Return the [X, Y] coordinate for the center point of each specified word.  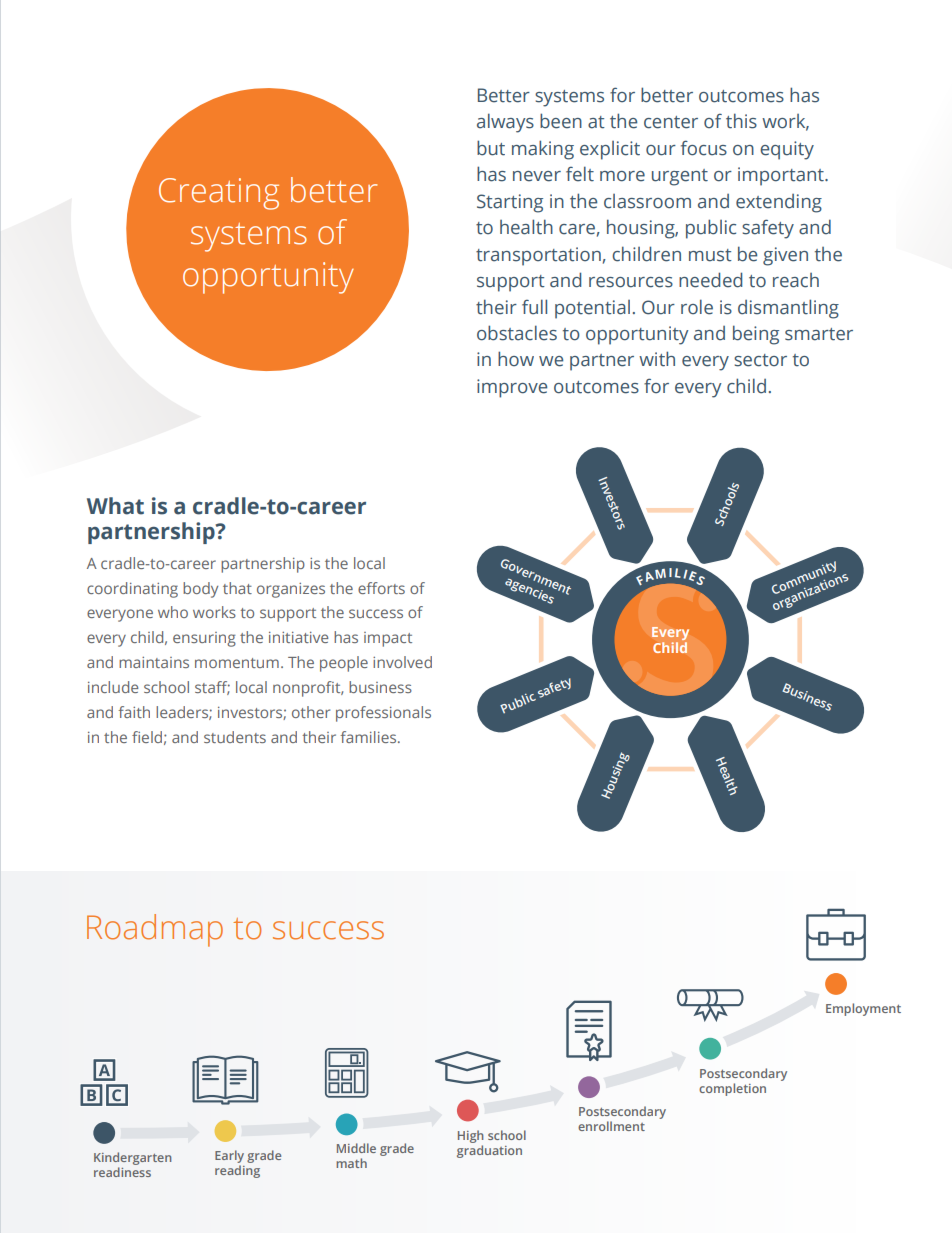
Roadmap [155, 930]
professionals [383, 714]
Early [229, 1158]
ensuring [204, 639]
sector [760, 360]
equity [787, 150]
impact [388, 639]
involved [402, 662]
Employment [863, 1009]
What [115, 506]
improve [512, 388]
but [491, 148]
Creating [219, 194]
